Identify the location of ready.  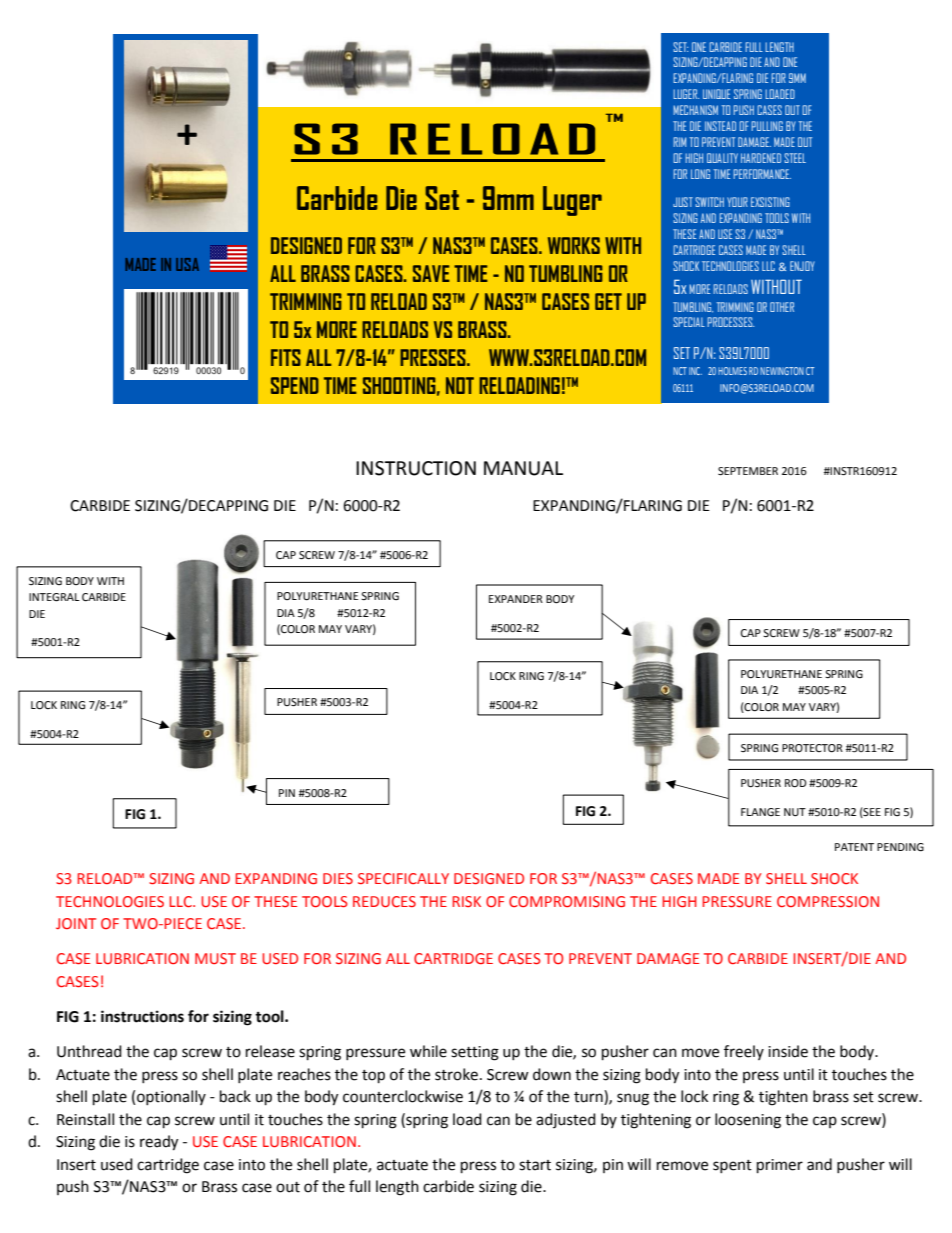
(159, 1143).
